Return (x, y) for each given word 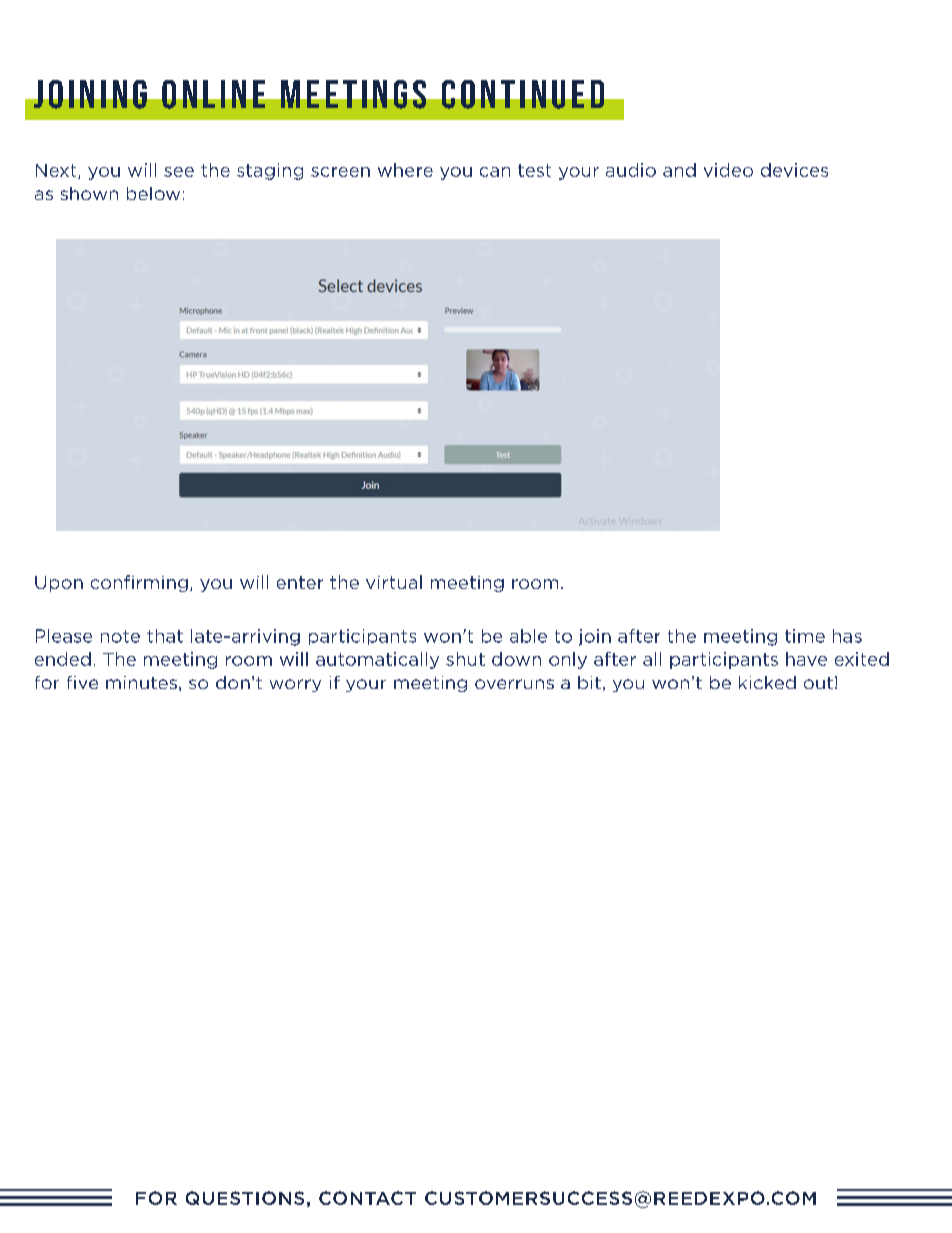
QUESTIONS (245, 1198)
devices (794, 170)
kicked (767, 682)
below (153, 193)
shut (465, 659)
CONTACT (367, 1198)
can (495, 172)
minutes (141, 682)
